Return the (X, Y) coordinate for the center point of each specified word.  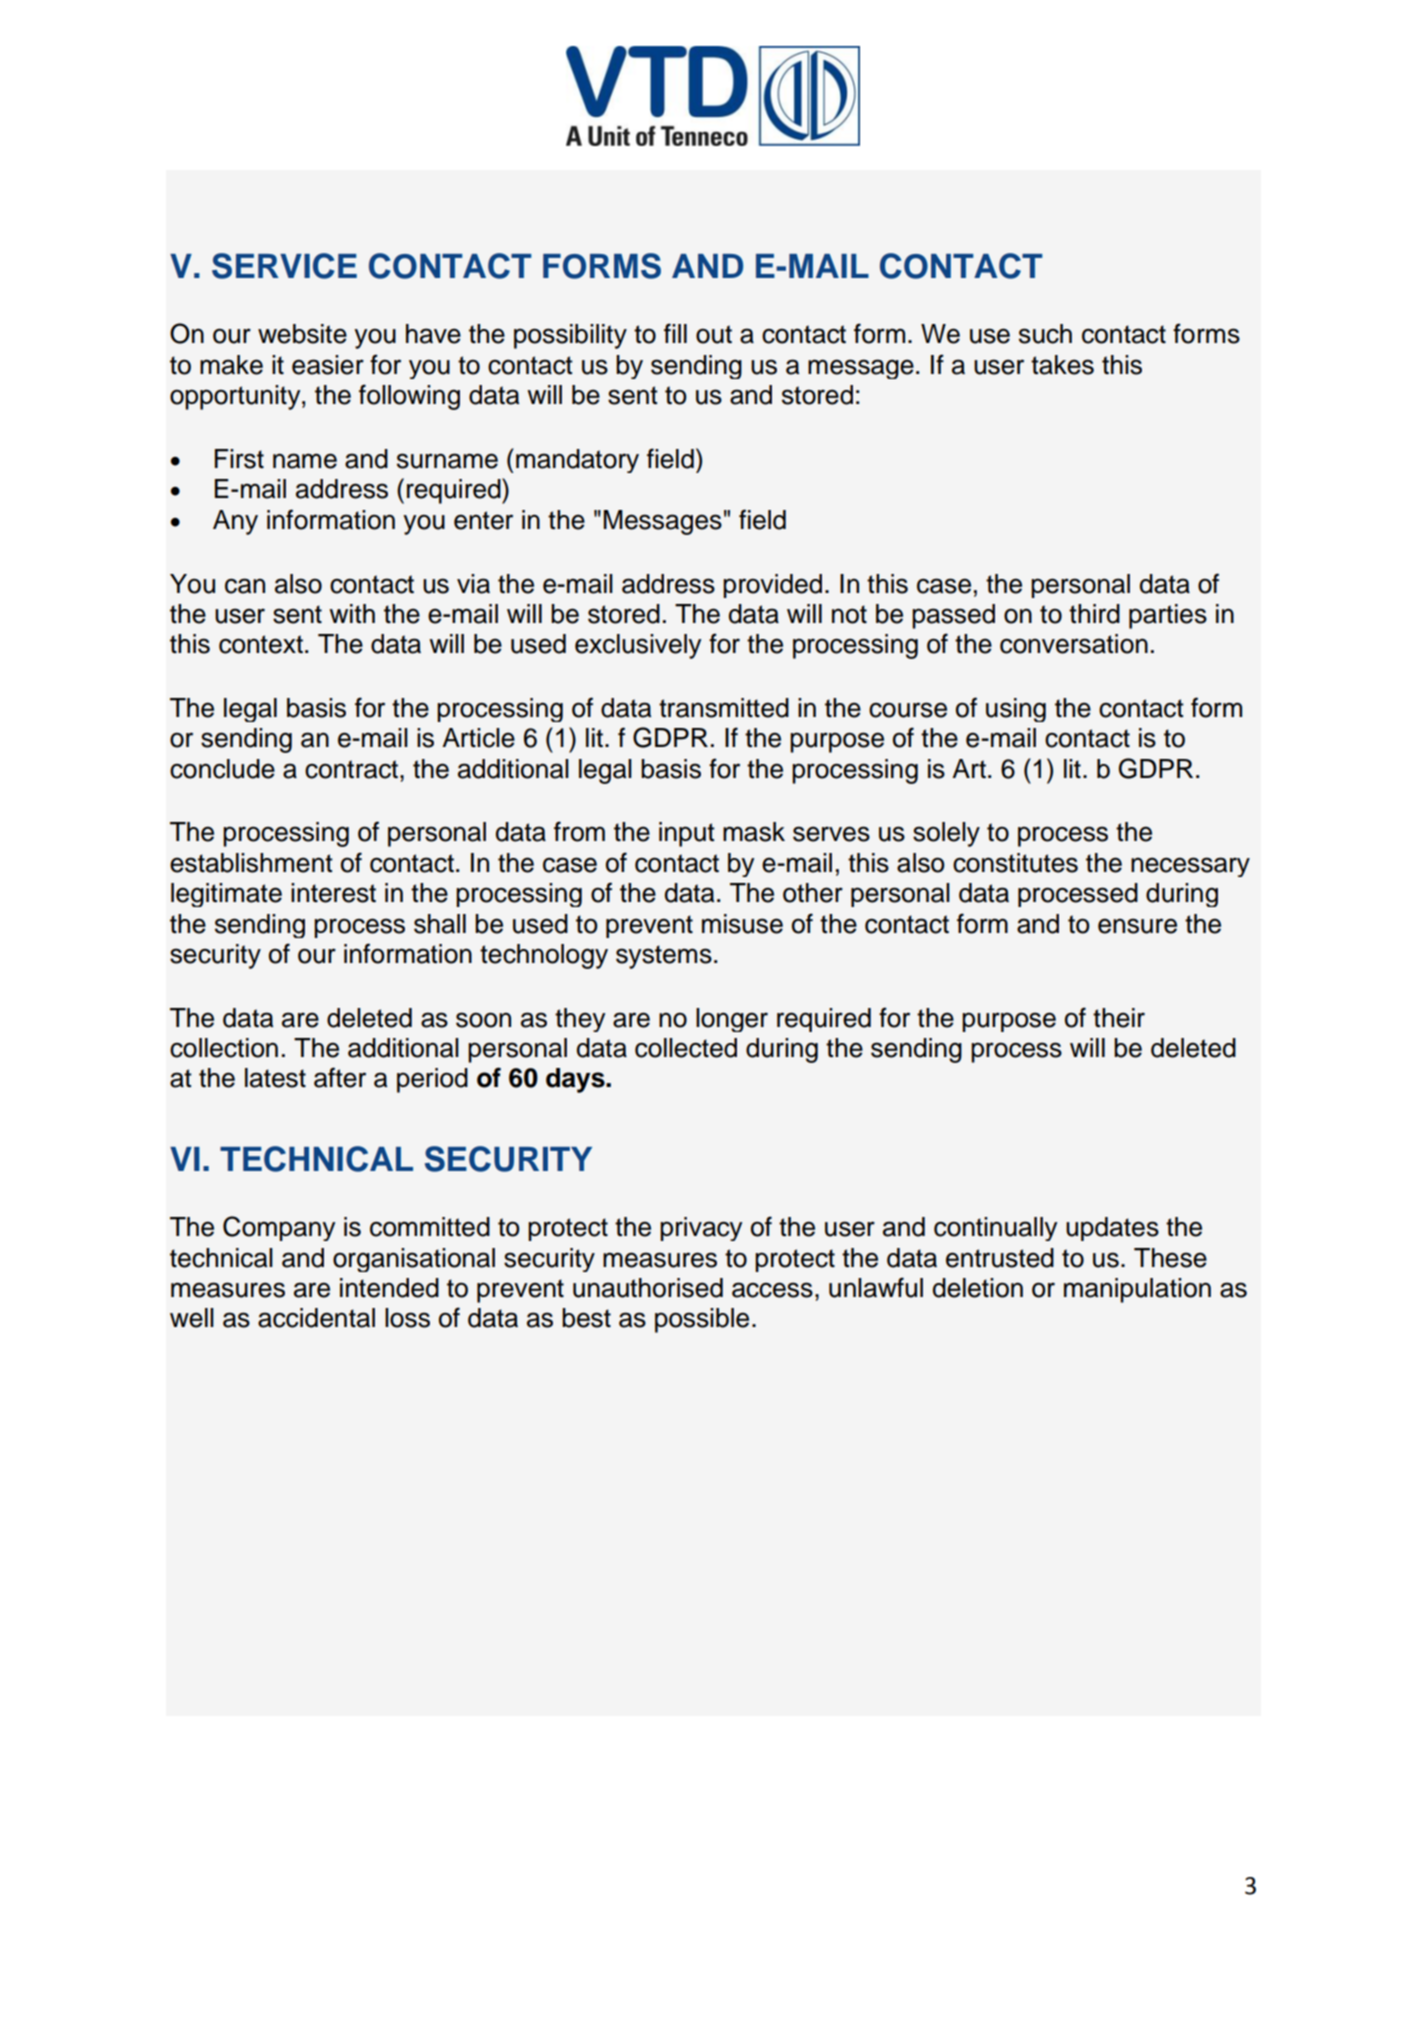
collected (686, 1048)
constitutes (1015, 863)
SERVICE (284, 266)
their (1119, 1018)
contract (351, 769)
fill (675, 333)
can (245, 586)
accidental (316, 1318)
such (1045, 334)
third (1094, 614)
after (340, 1077)
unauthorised (648, 1288)
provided (772, 586)
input (687, 834)
